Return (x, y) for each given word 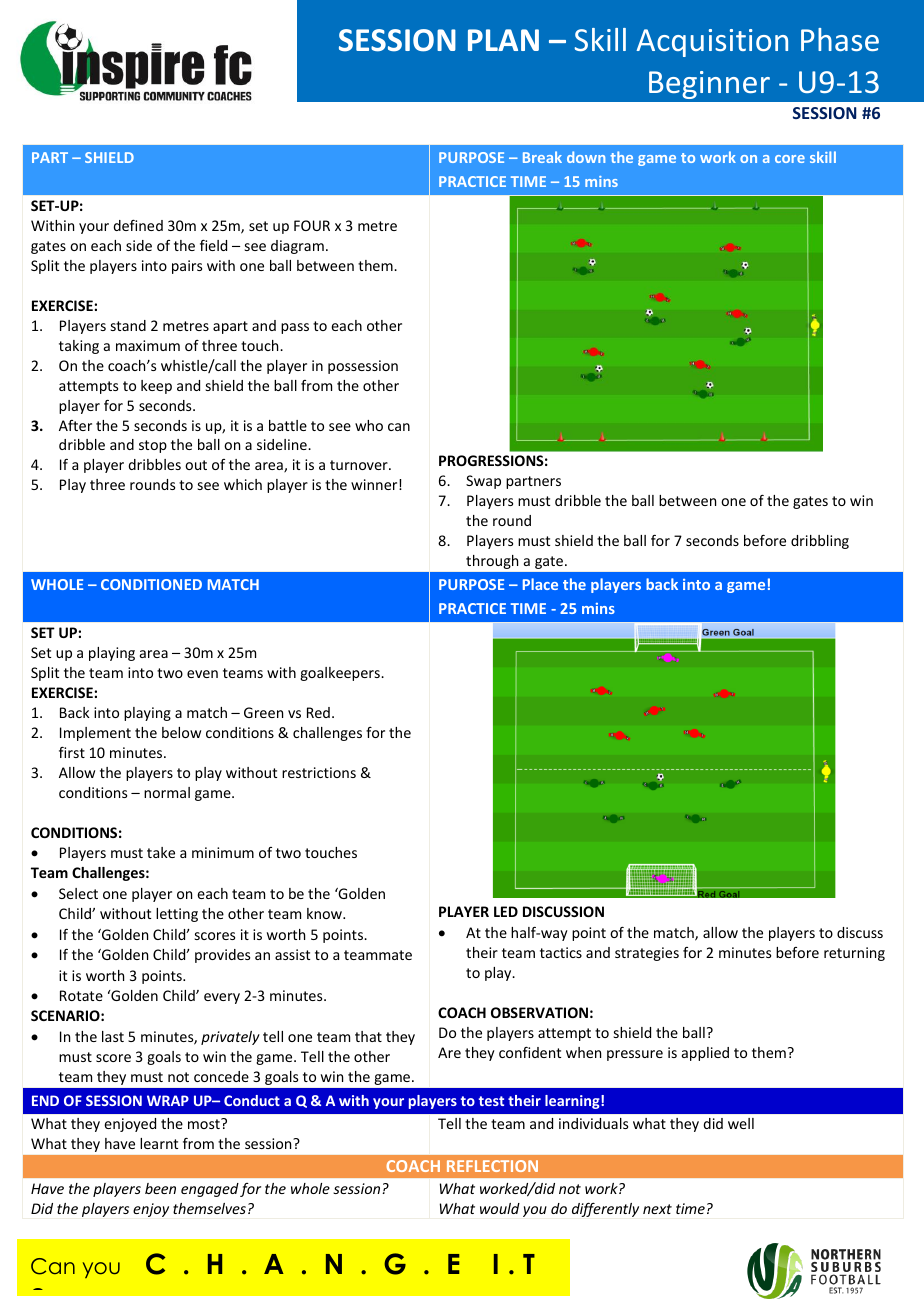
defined (138, 225)
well (741, 1123)
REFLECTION (492, 1166)
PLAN (503, 40)
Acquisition (712, 43)
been (160, 1188)
